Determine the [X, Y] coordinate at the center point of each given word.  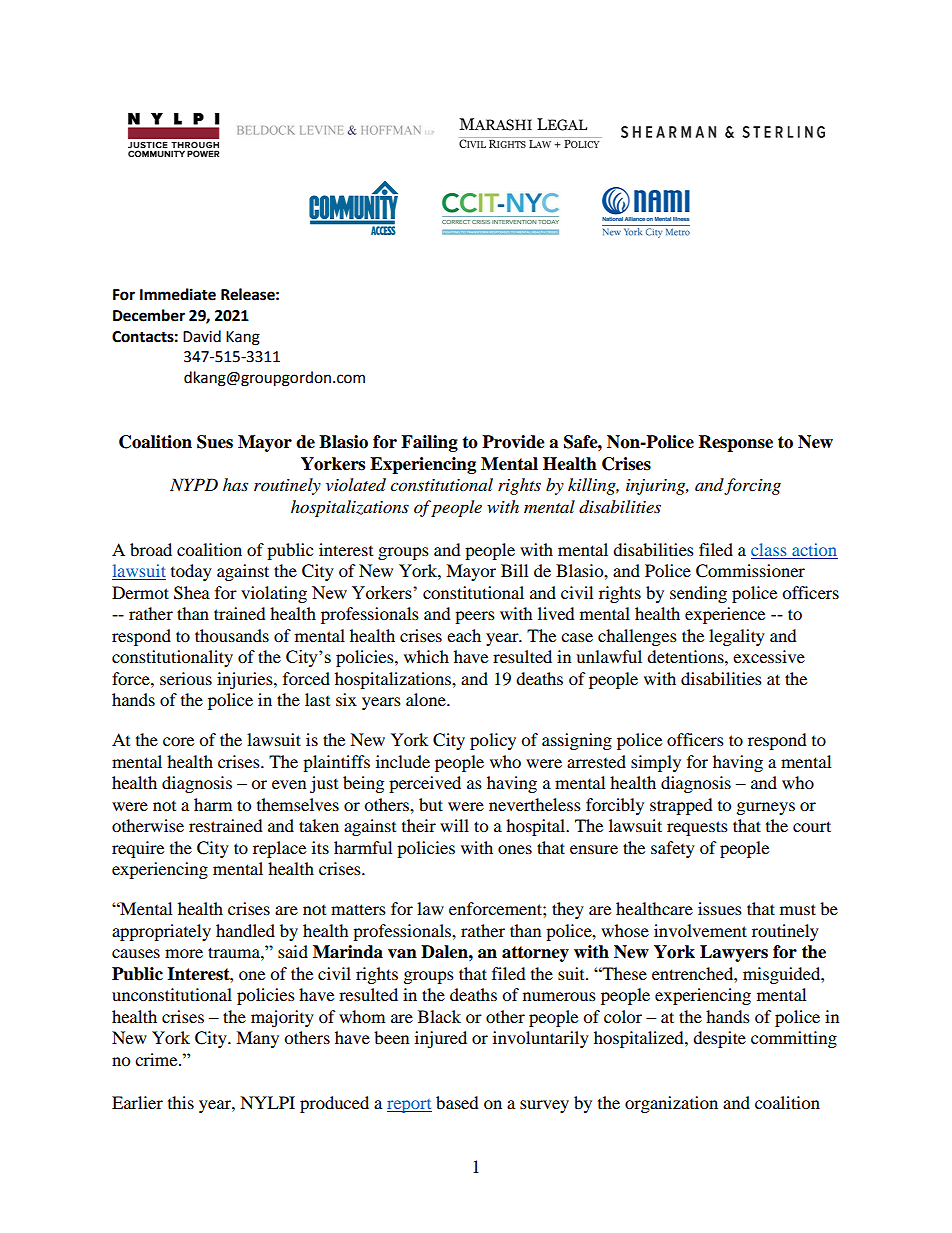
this [181, 1102]
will [454, 825]
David [202, 336]
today [191, 572]
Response [736, 443]
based [457, 1102]
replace [279, 849]
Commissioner [750, 571]
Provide [513, 442]
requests [697, 828]
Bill [514, 570]
